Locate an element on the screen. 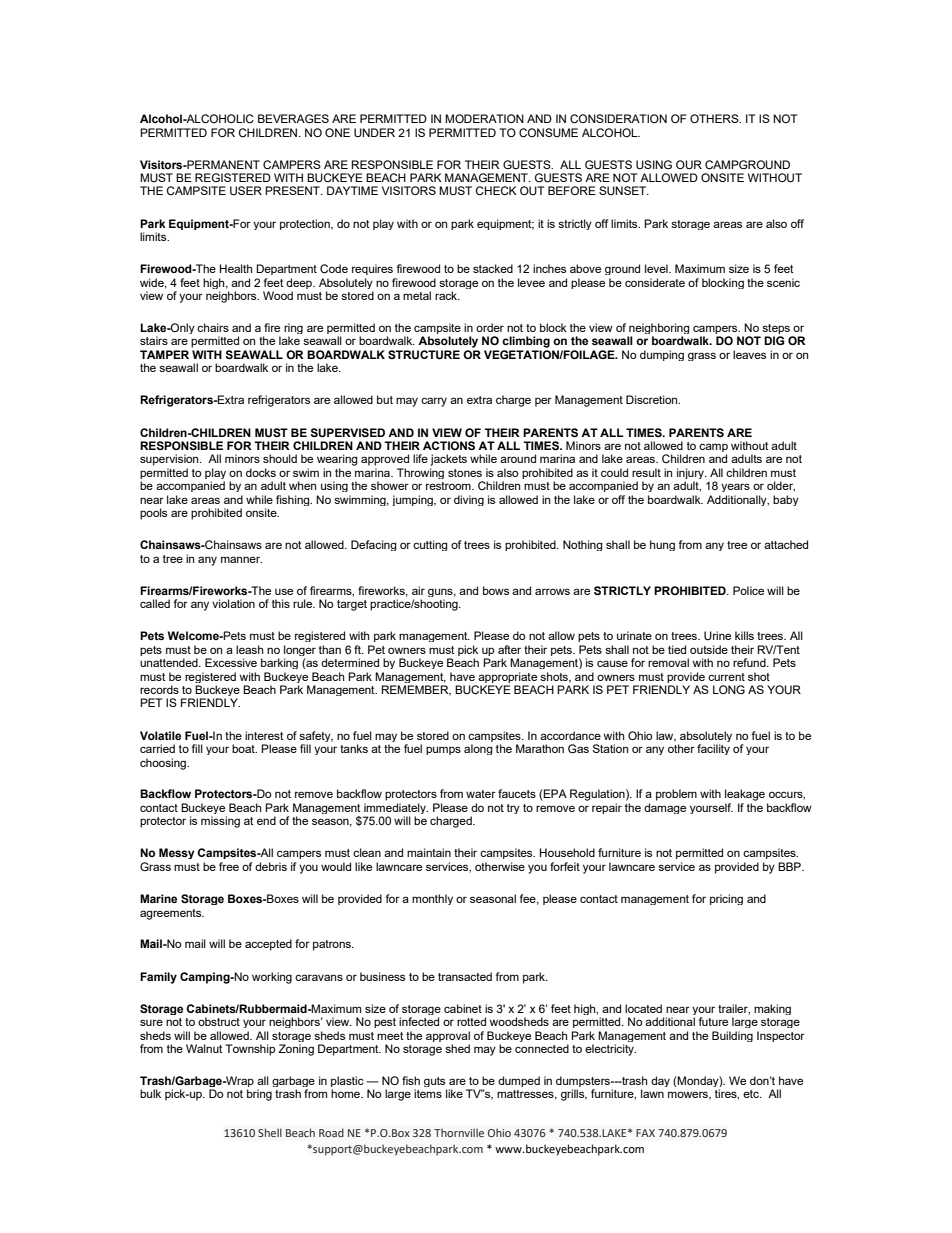 The image size is (952, 1233). free is located at coordinates (229, 866).
